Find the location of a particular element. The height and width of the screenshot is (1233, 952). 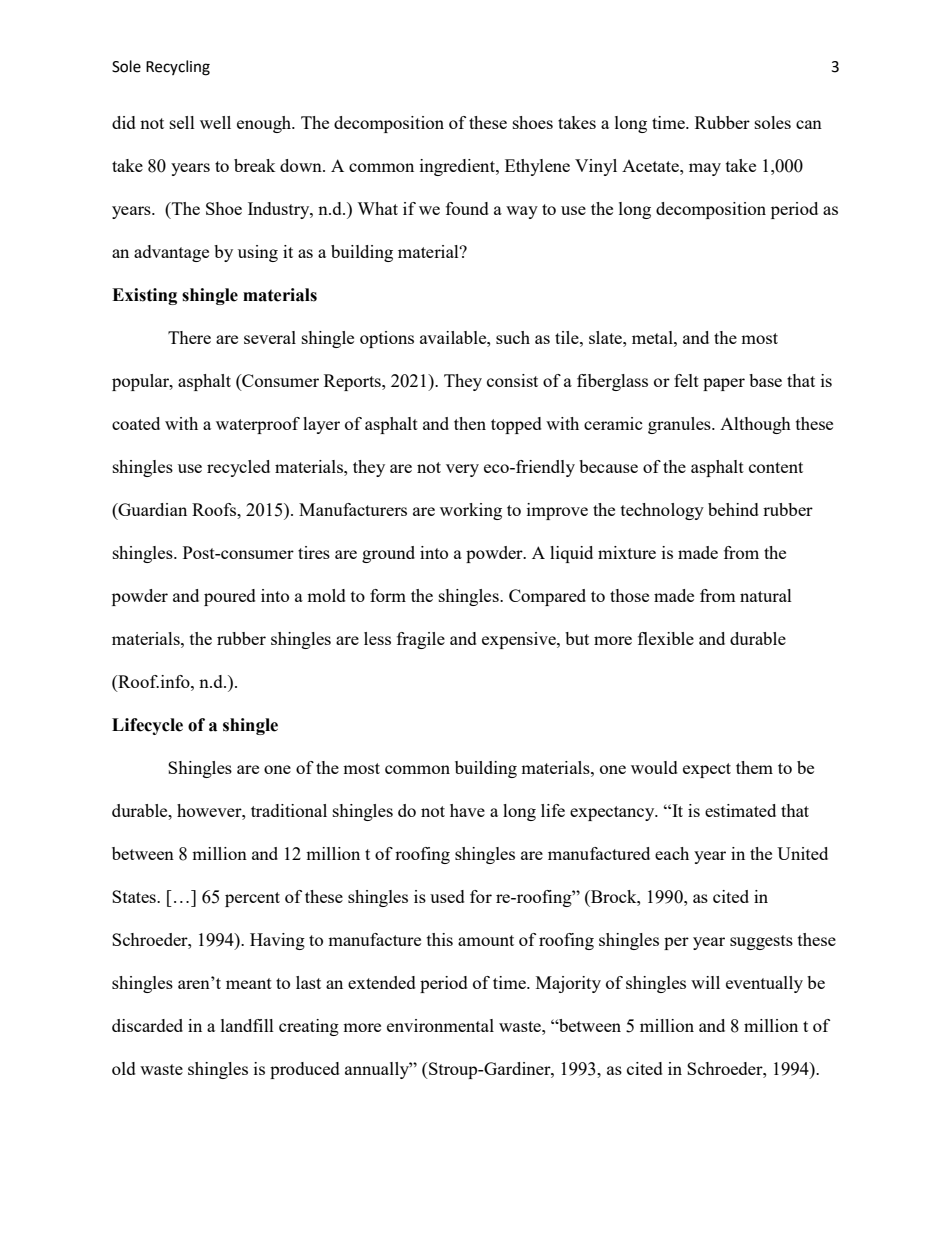

environmental is located at coordinates (440, 1025).
